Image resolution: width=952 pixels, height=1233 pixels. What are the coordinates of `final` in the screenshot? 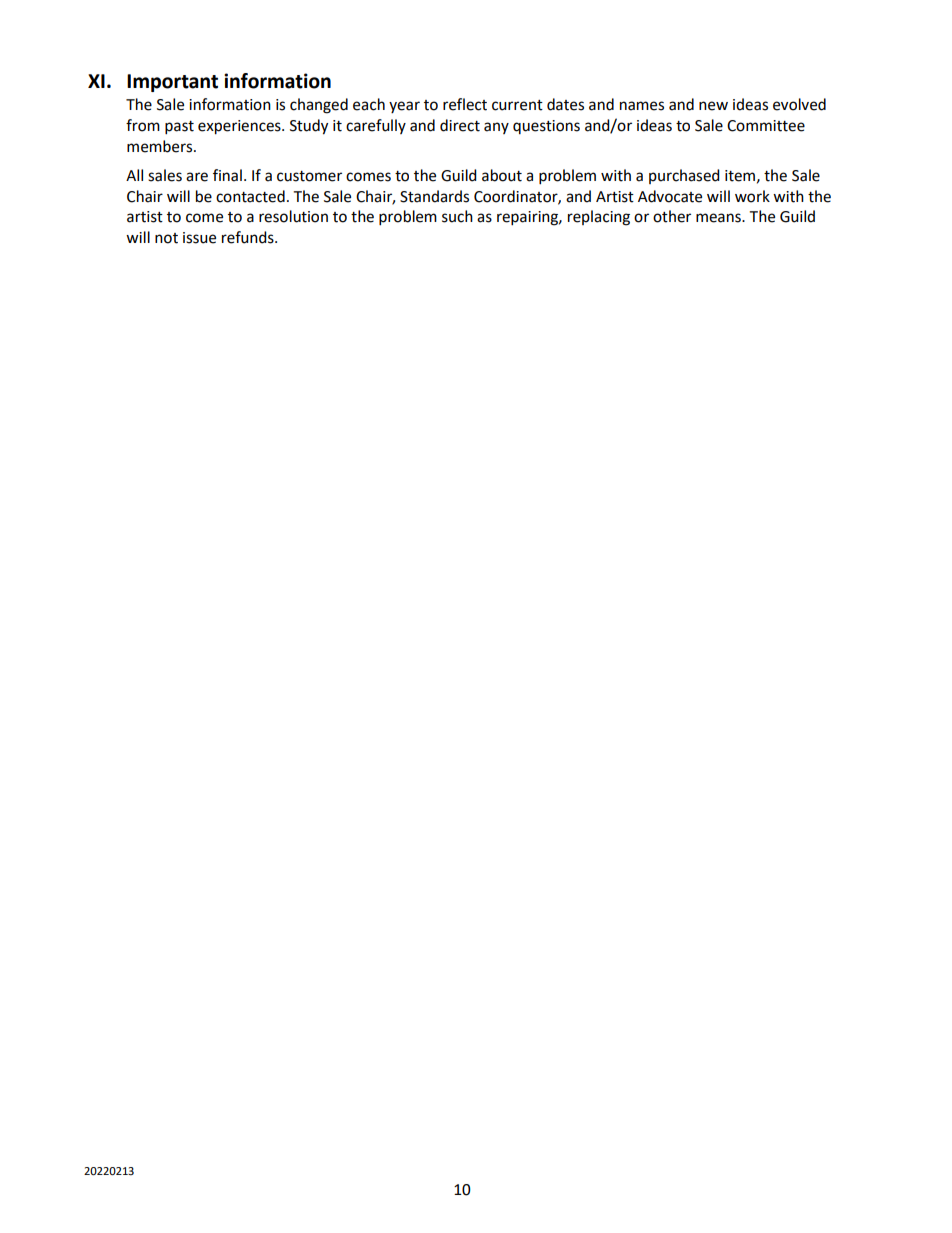 It's located at (227, 175).
